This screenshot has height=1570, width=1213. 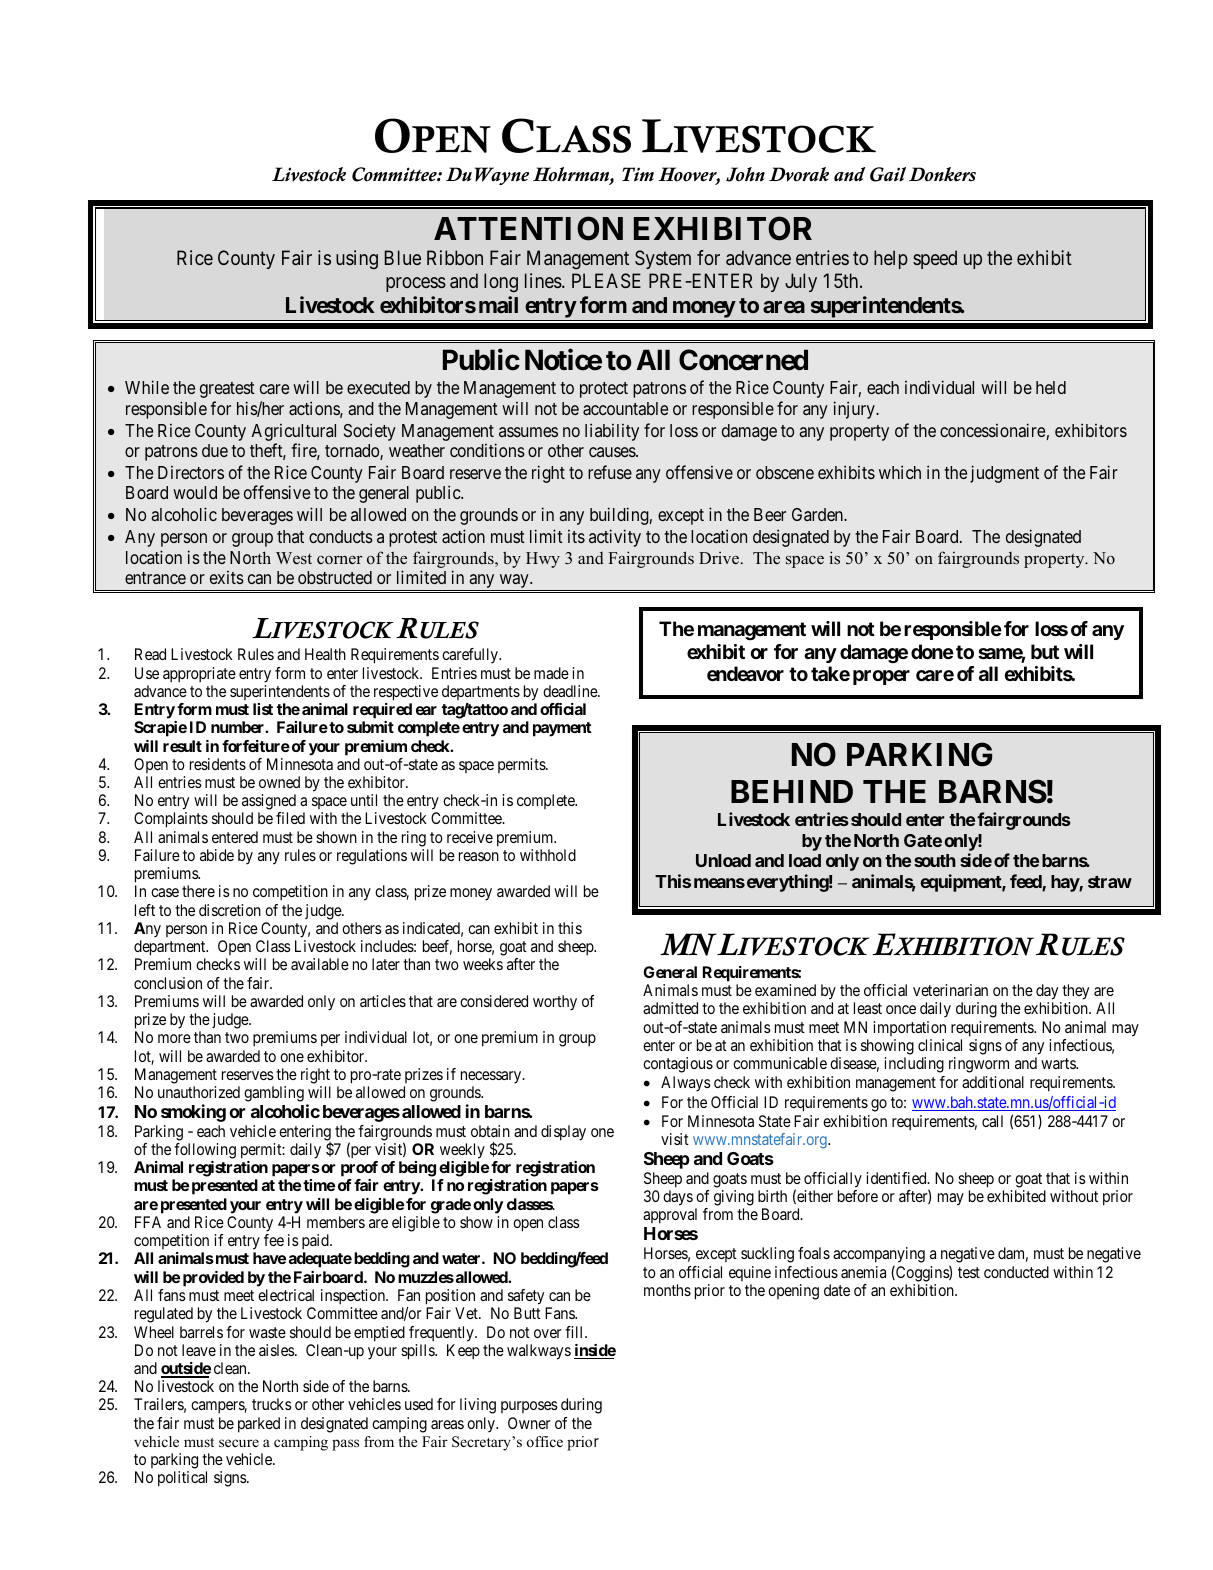 I want to click on speed, so click(x=935, y=259).
